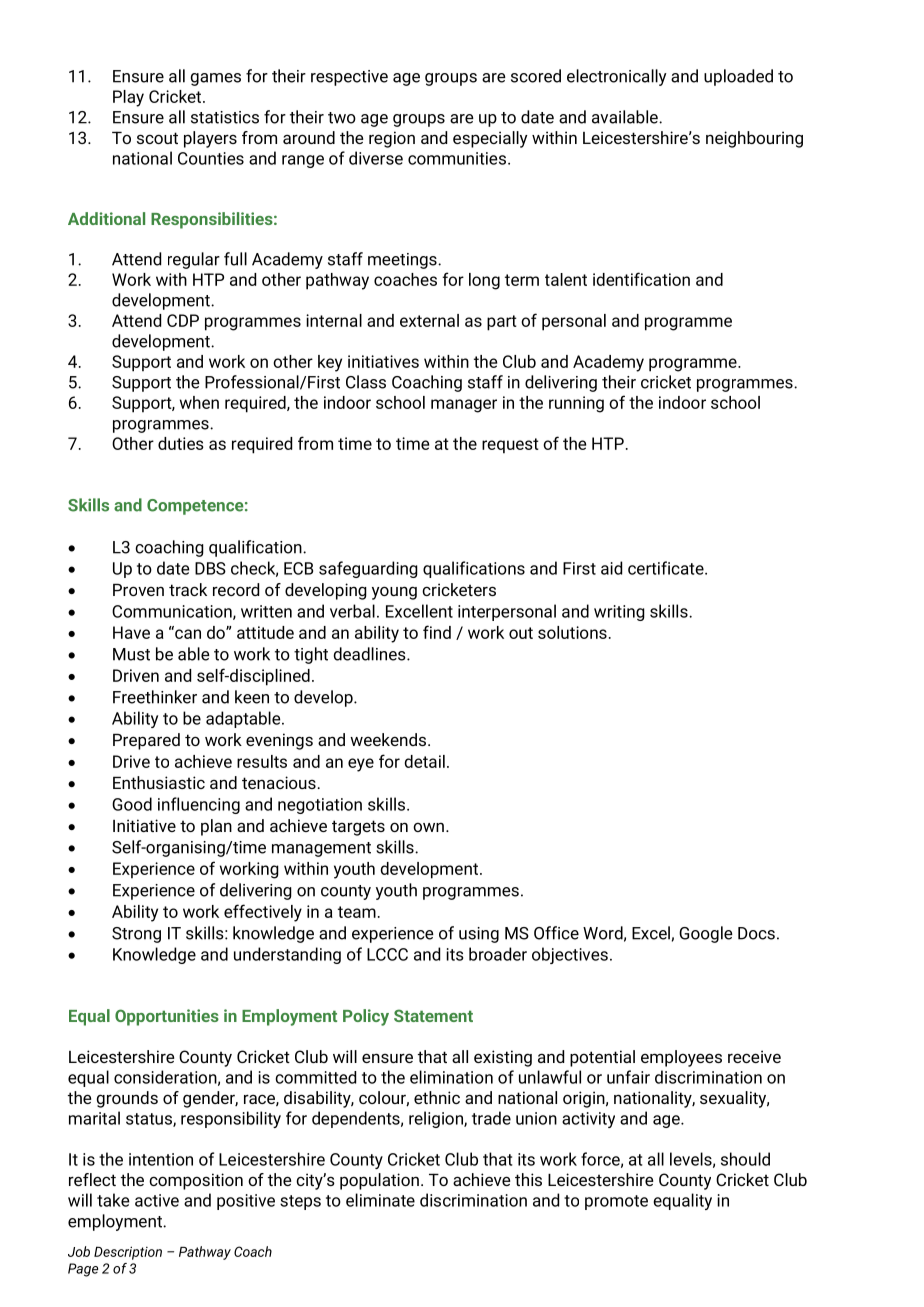  What do you see at coordinates (616, 1202) in the screenshot?
I see `promote` at bounding box center [616, 1202].
